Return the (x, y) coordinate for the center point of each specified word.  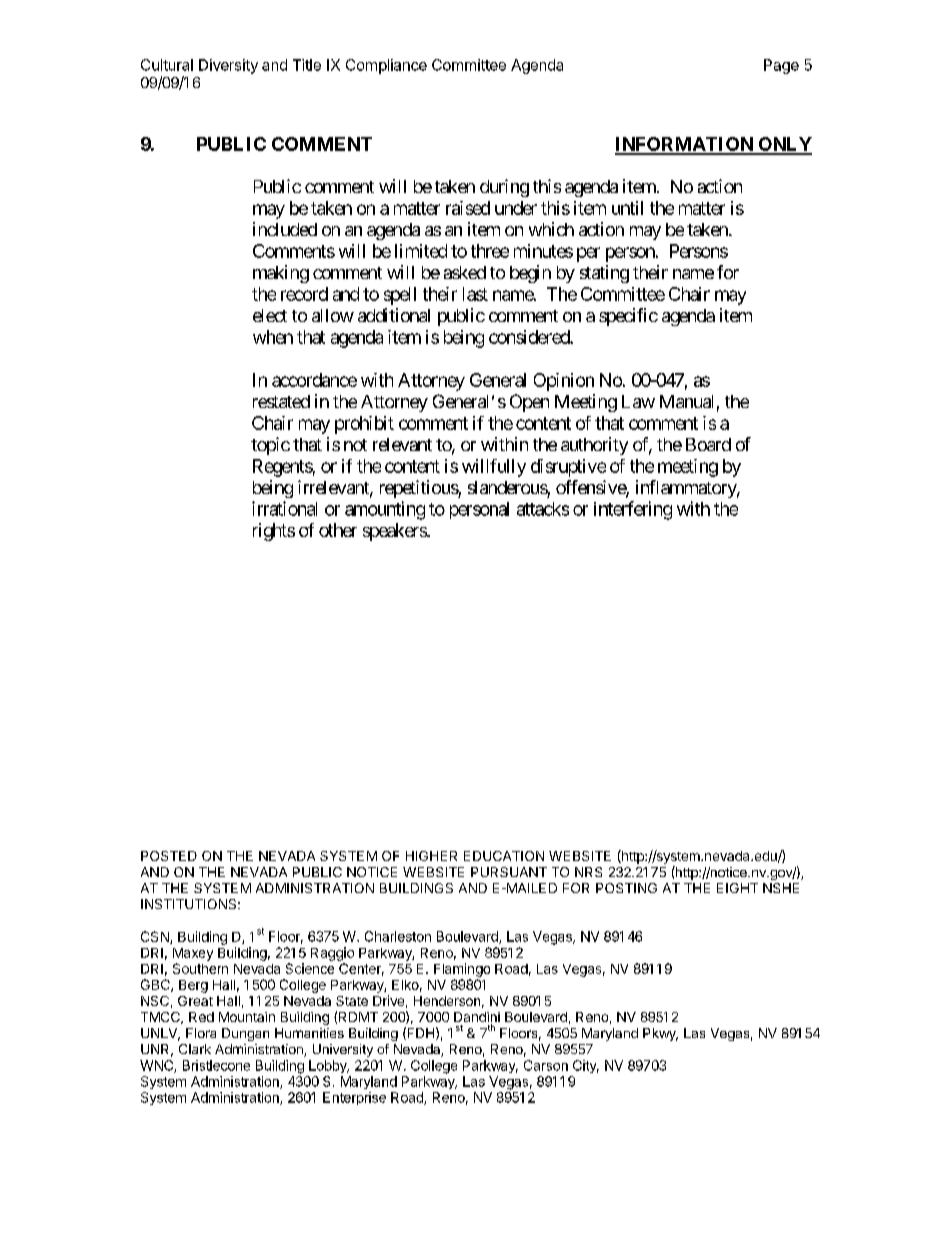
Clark (195, 1049)
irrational (284, 508)
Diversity (228, 66)
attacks (543, 509)
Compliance (386, 66)
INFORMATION (685, 145)
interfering (633, 510)
